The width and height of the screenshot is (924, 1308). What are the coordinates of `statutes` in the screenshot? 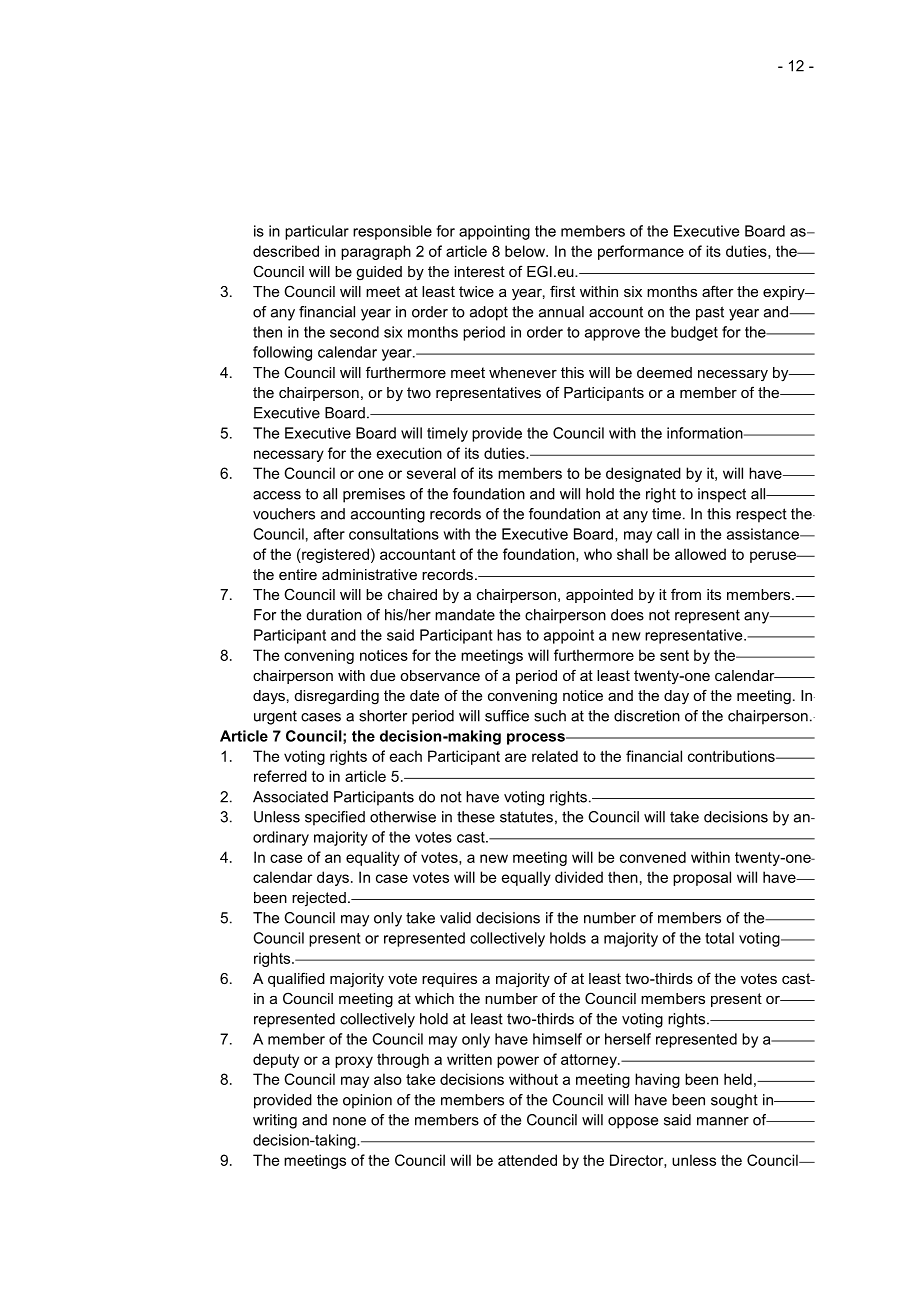 It's located at (526, 817).
